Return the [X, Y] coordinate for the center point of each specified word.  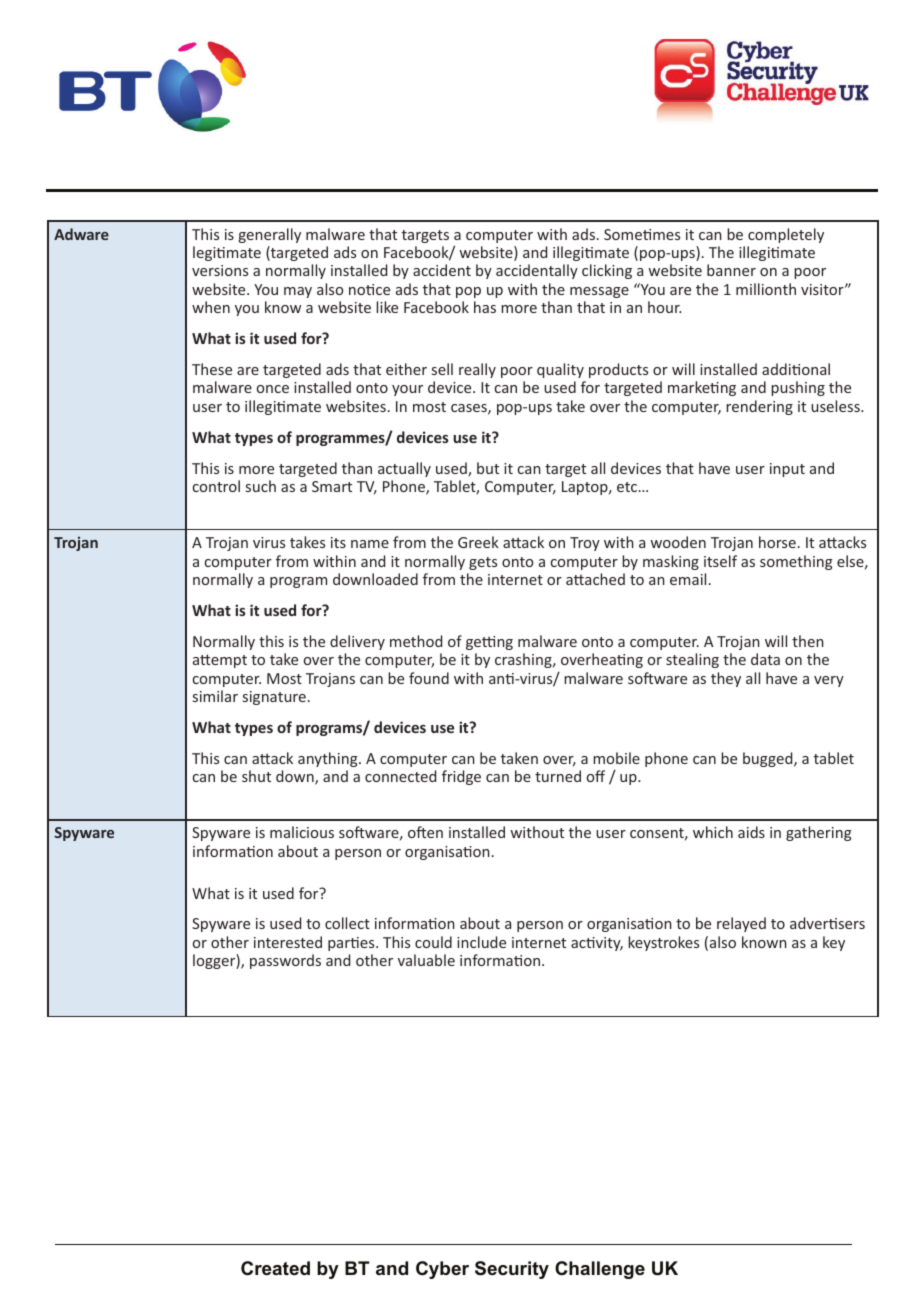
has [485, 307]
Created [275, 1268]
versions [220, 270]
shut [256, 776]
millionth [766, 289]
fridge [461, 777]
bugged [769, 759]
